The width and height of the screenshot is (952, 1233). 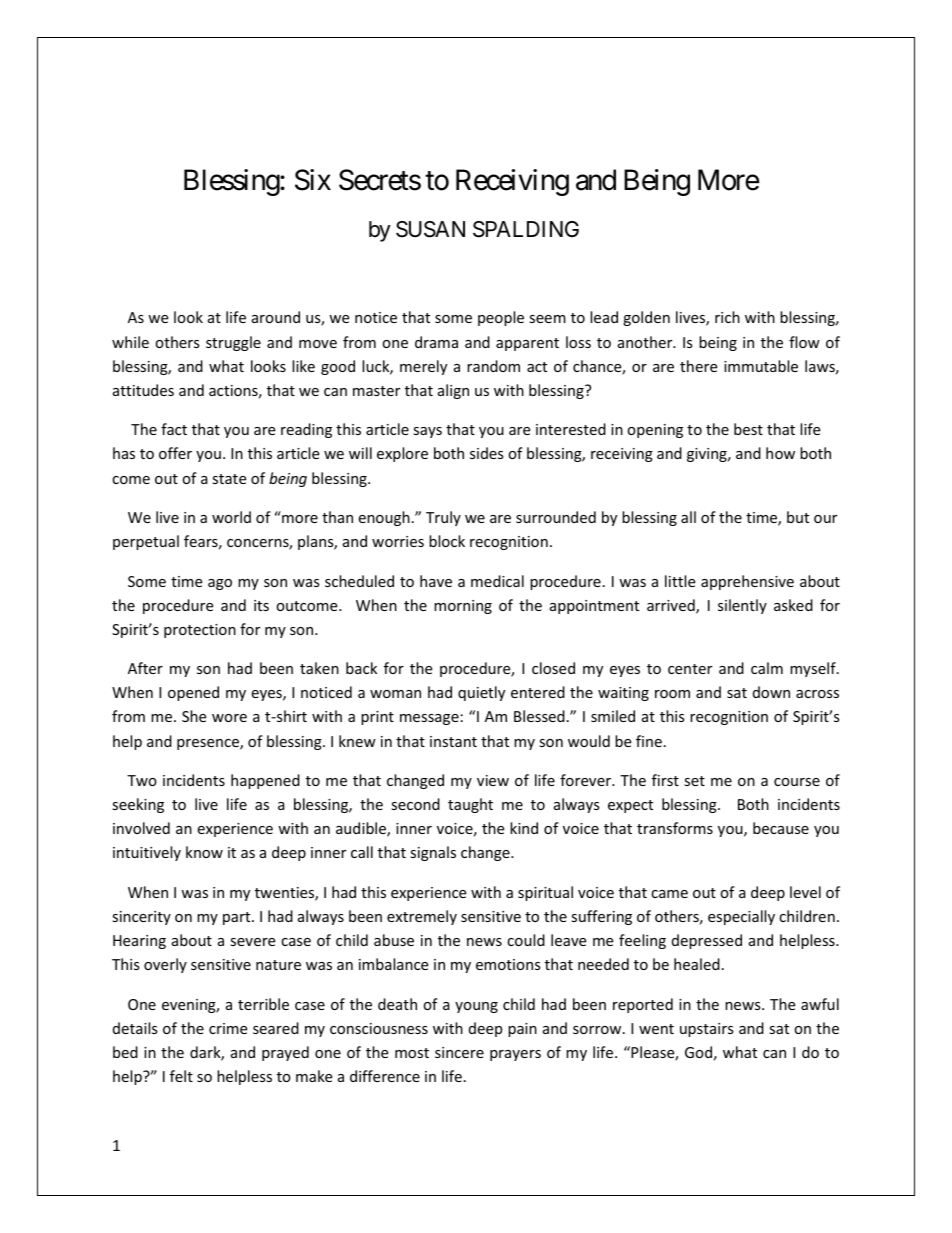 I want to click on rich, so click(x=727, y=317).
